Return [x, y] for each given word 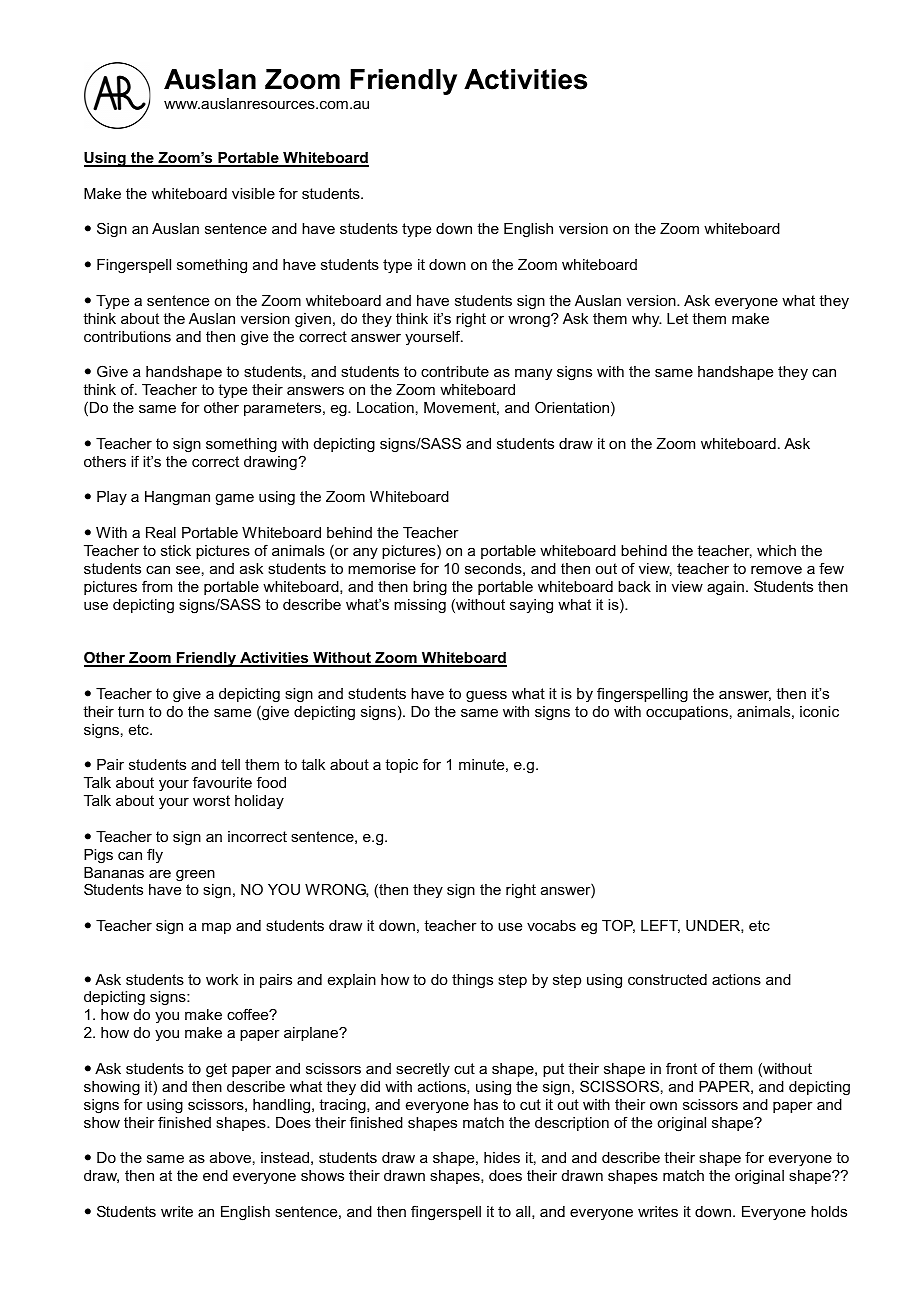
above [230, 1157]
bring [430, 588]
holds [829, 1211]
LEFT [660, 926]
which [776, 550]
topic [401, 766]
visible [253, 193]
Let [677, 318]
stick [176, 550]
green [195, 876]
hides [502, 1157]
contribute [455, 371]
